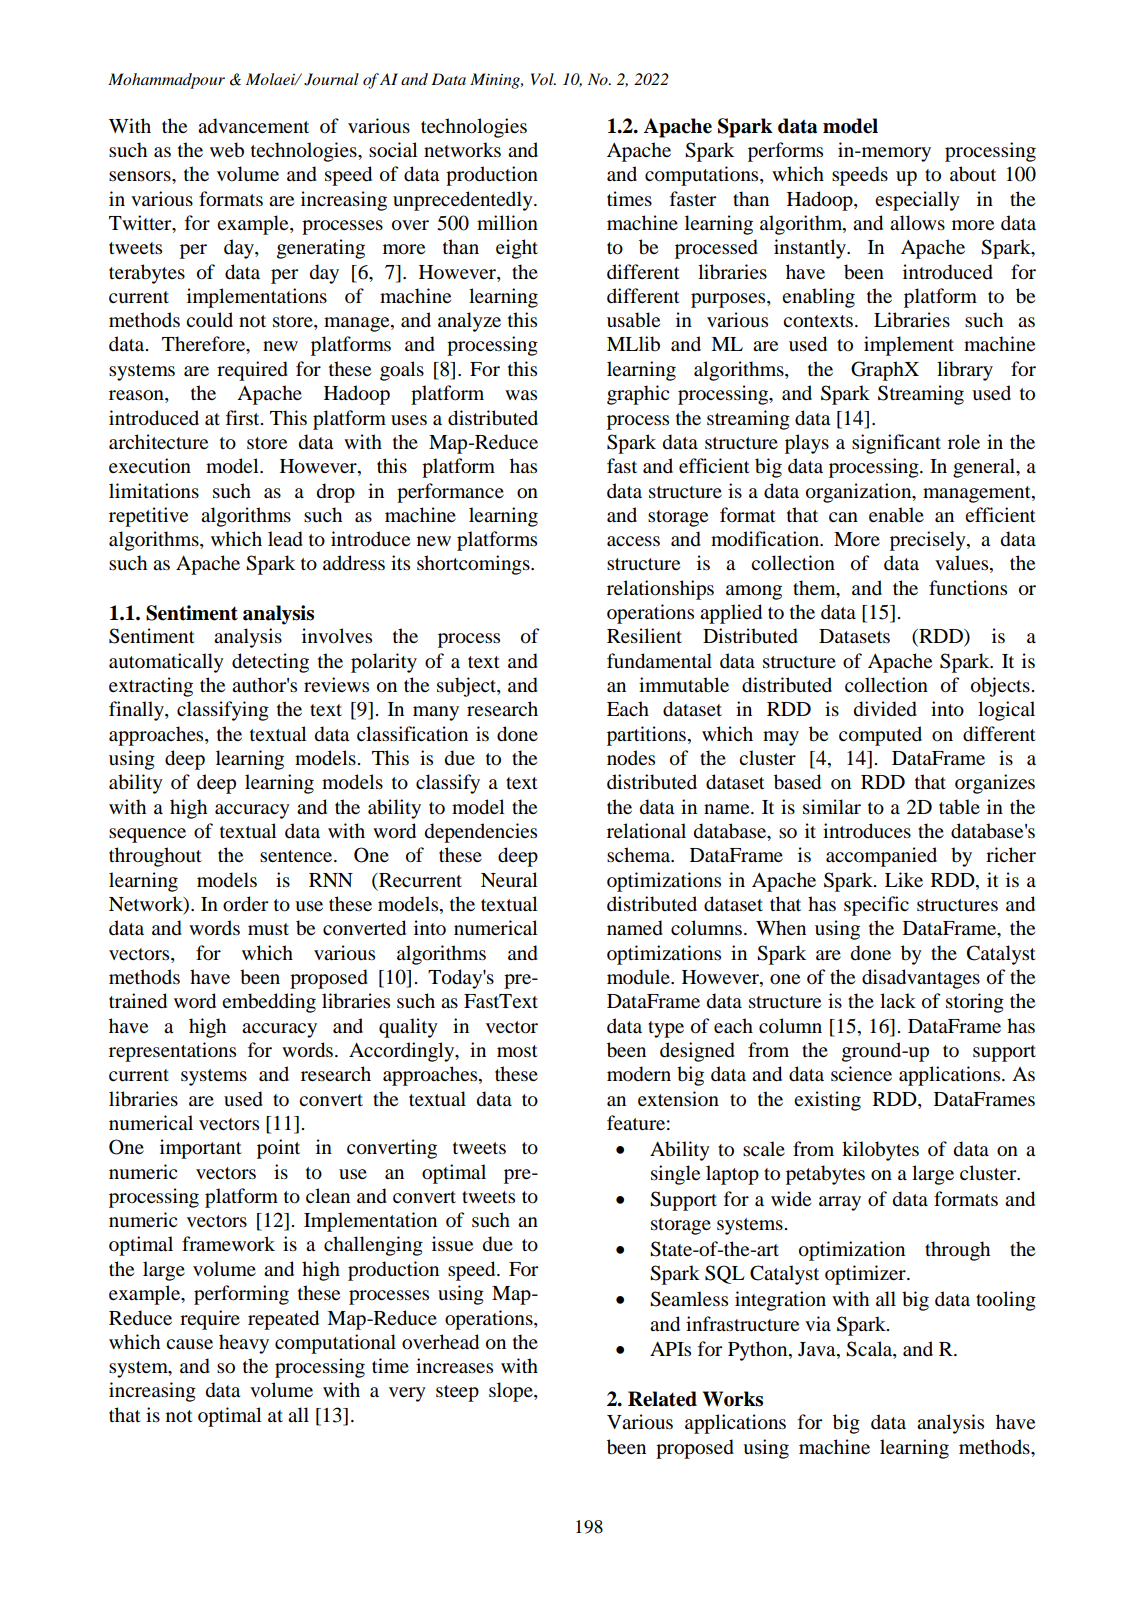 The image size is (1145, 1619). I want to click on Mining, so click(496, 81).
